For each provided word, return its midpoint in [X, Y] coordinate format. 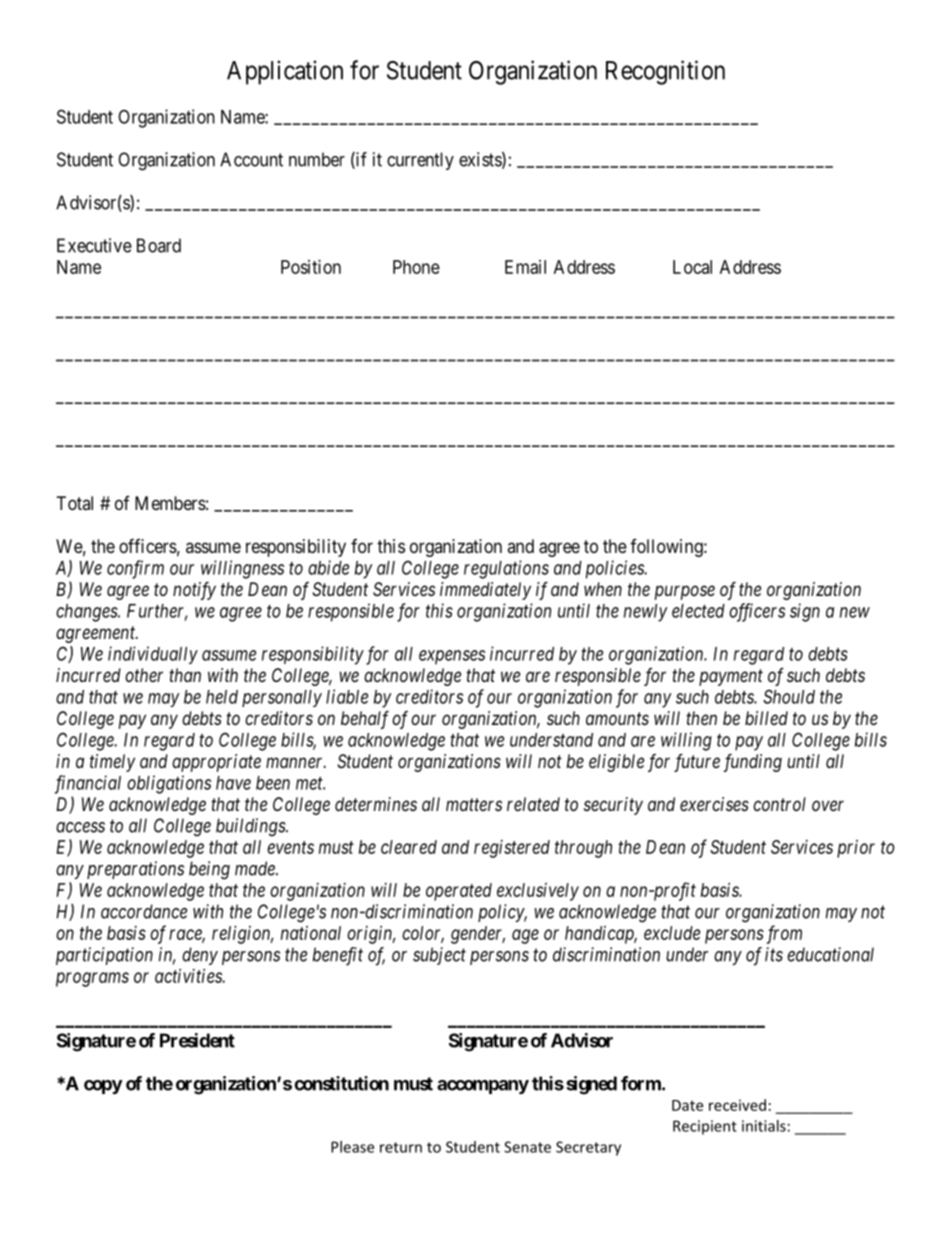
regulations [506, 569]
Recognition [665, 72]
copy [103, 1087]
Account [251, 159]
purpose [685, 592]
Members [170, 503]
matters [474, 804]
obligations [169, 784]
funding [753, 763]
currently [420, 161]
